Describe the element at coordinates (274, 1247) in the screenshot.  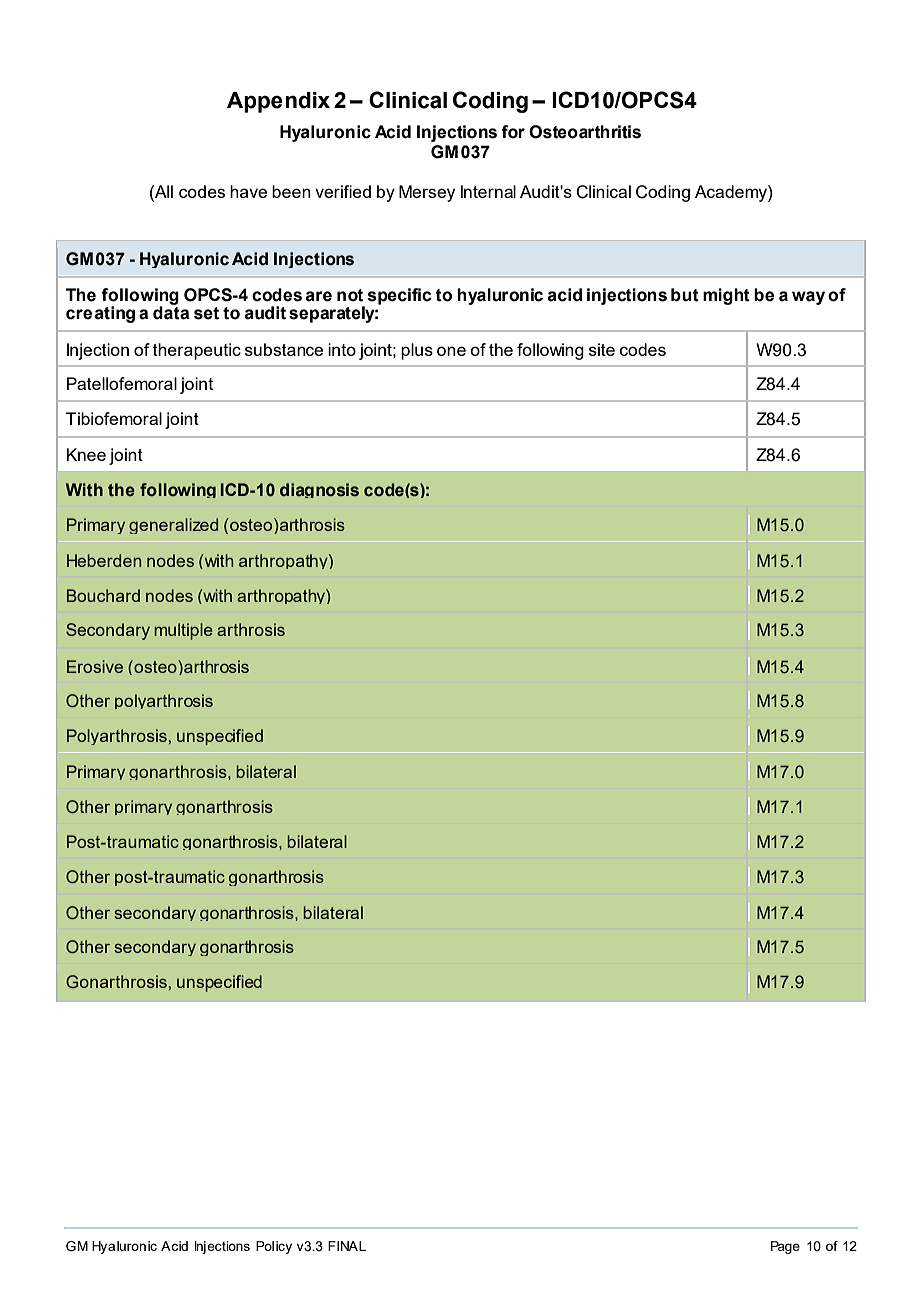
I see `Policy` at that location.
